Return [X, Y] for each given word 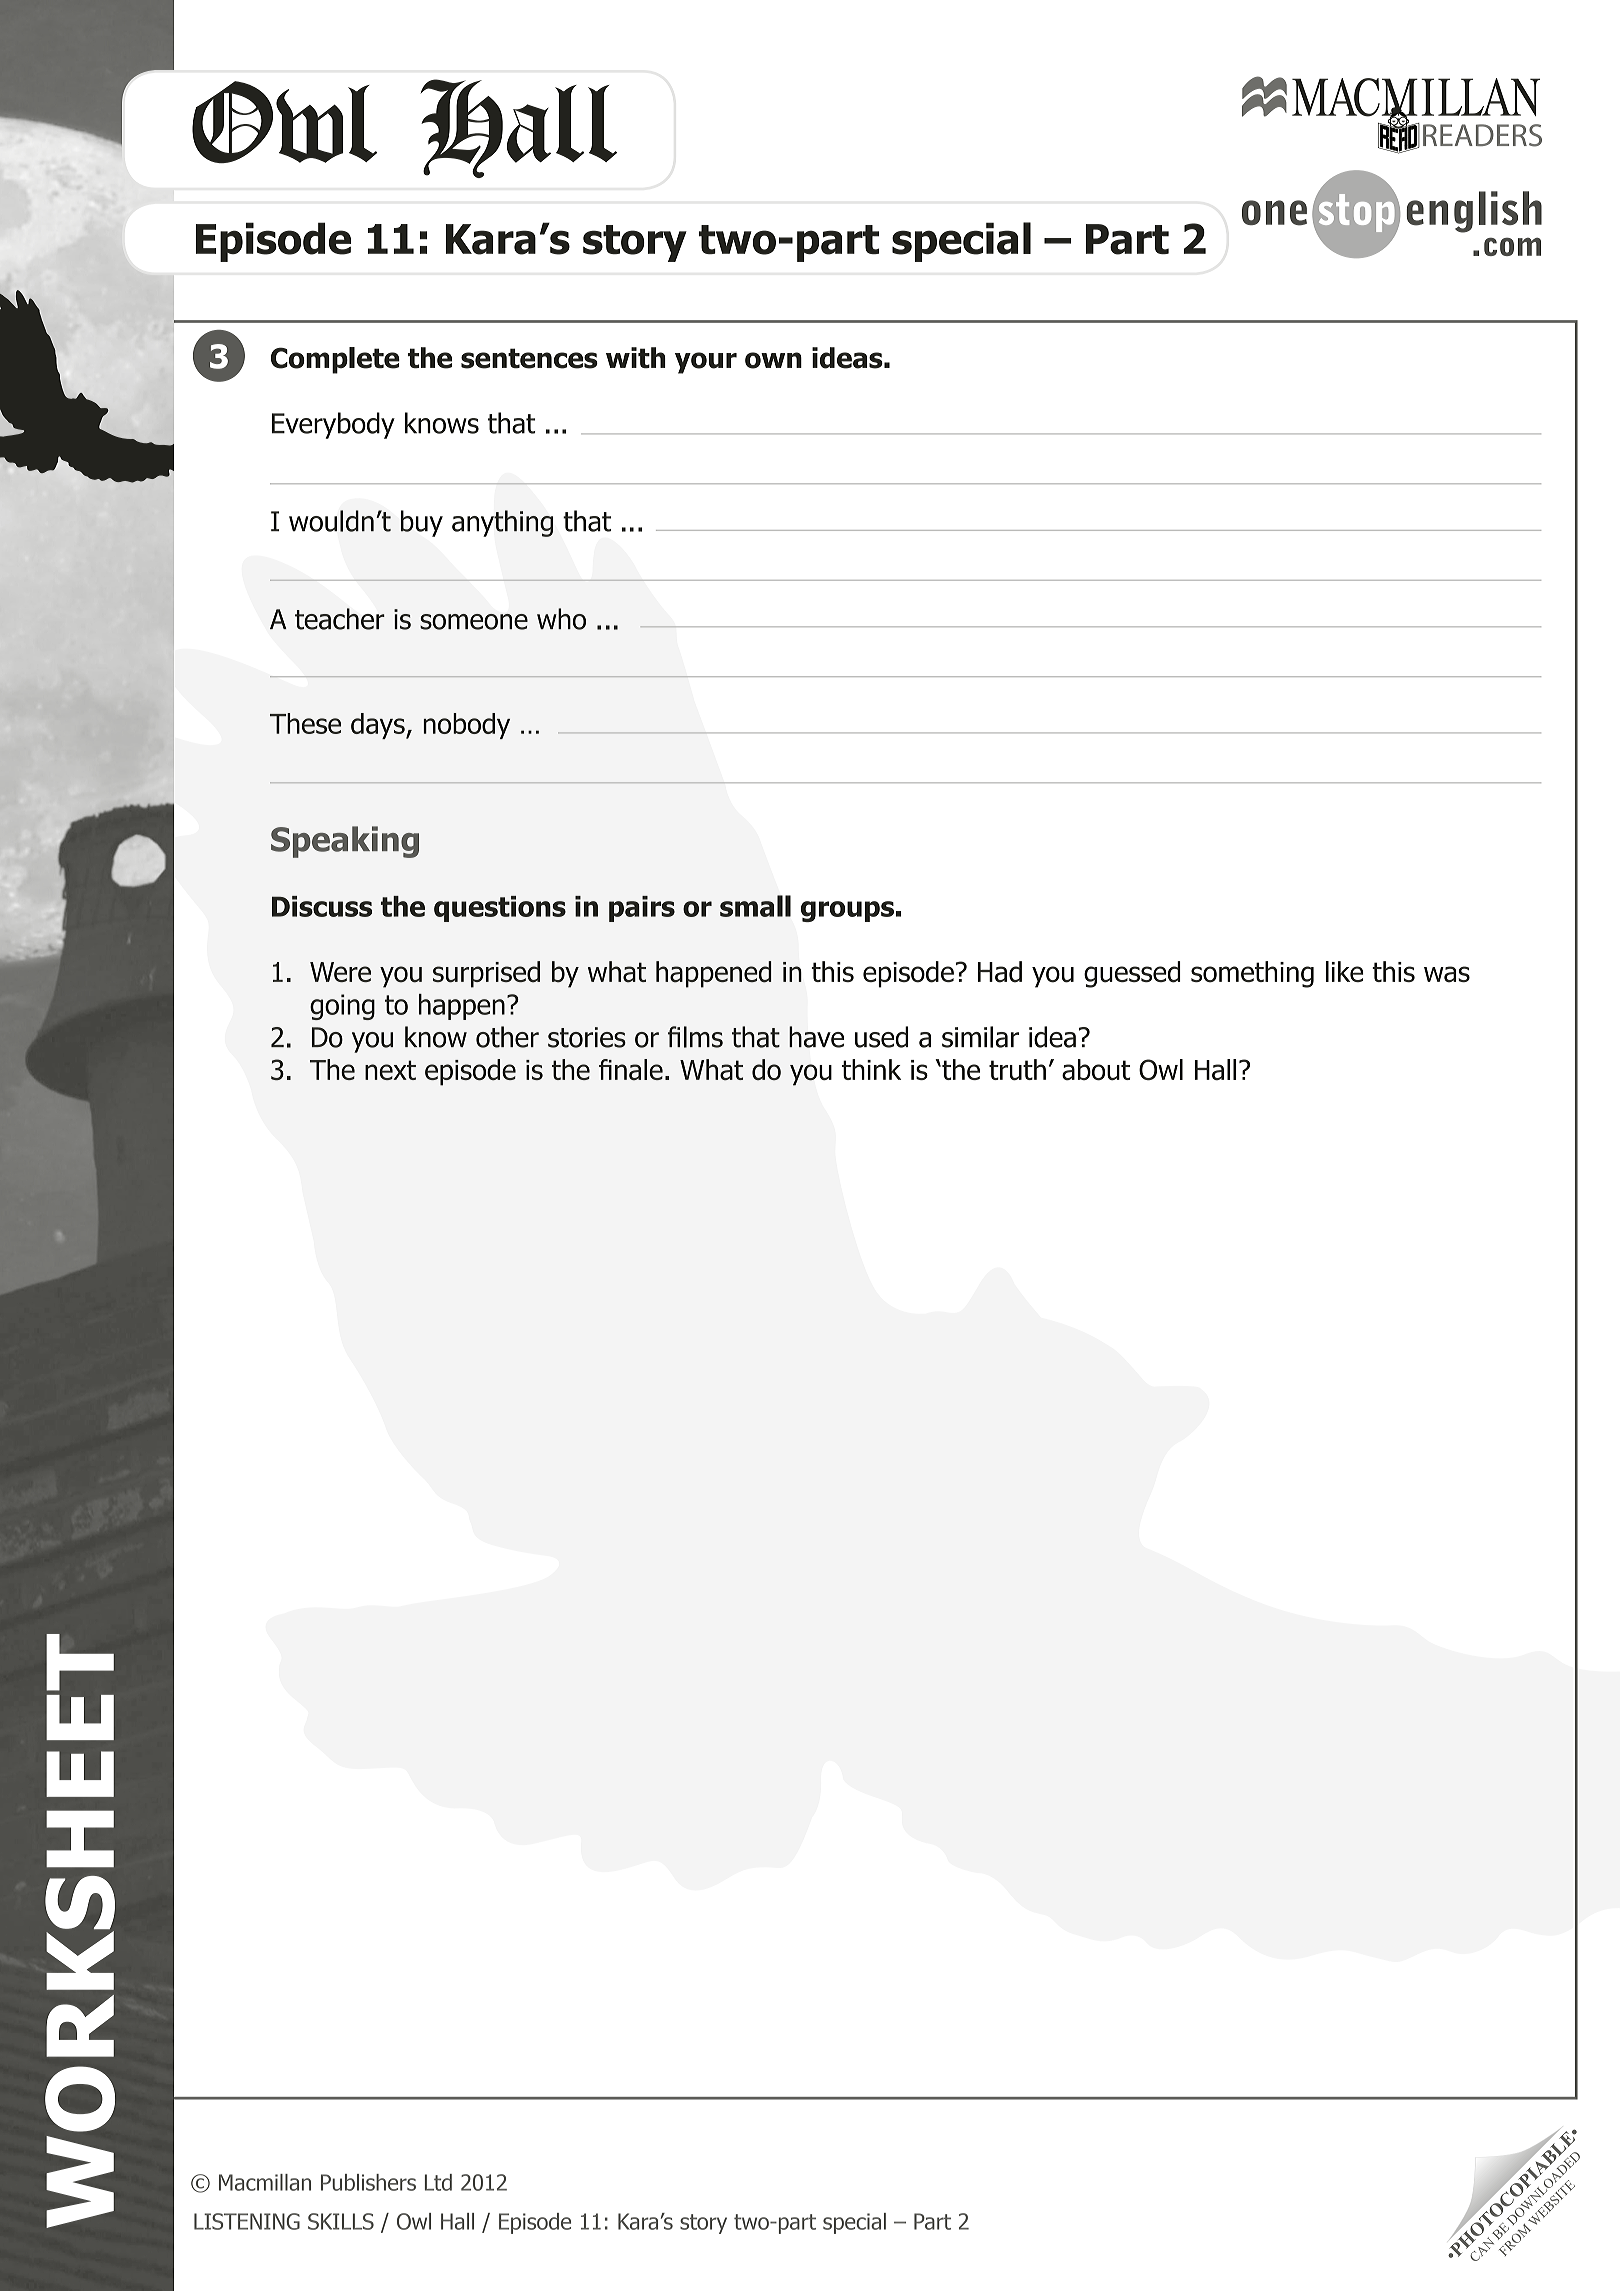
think [871, 1069]
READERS [1482, 135]
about [1096, 1070]
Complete [335, 360]
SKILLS [341, 2221]
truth [1017, 1069]
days [379, 726]
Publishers [368, 2182]
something [1252, 974]
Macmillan [265, 2182]
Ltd [438, 2182]
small [755, 906]
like [1345, 971]
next [390, 1070]
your [706, 363]
